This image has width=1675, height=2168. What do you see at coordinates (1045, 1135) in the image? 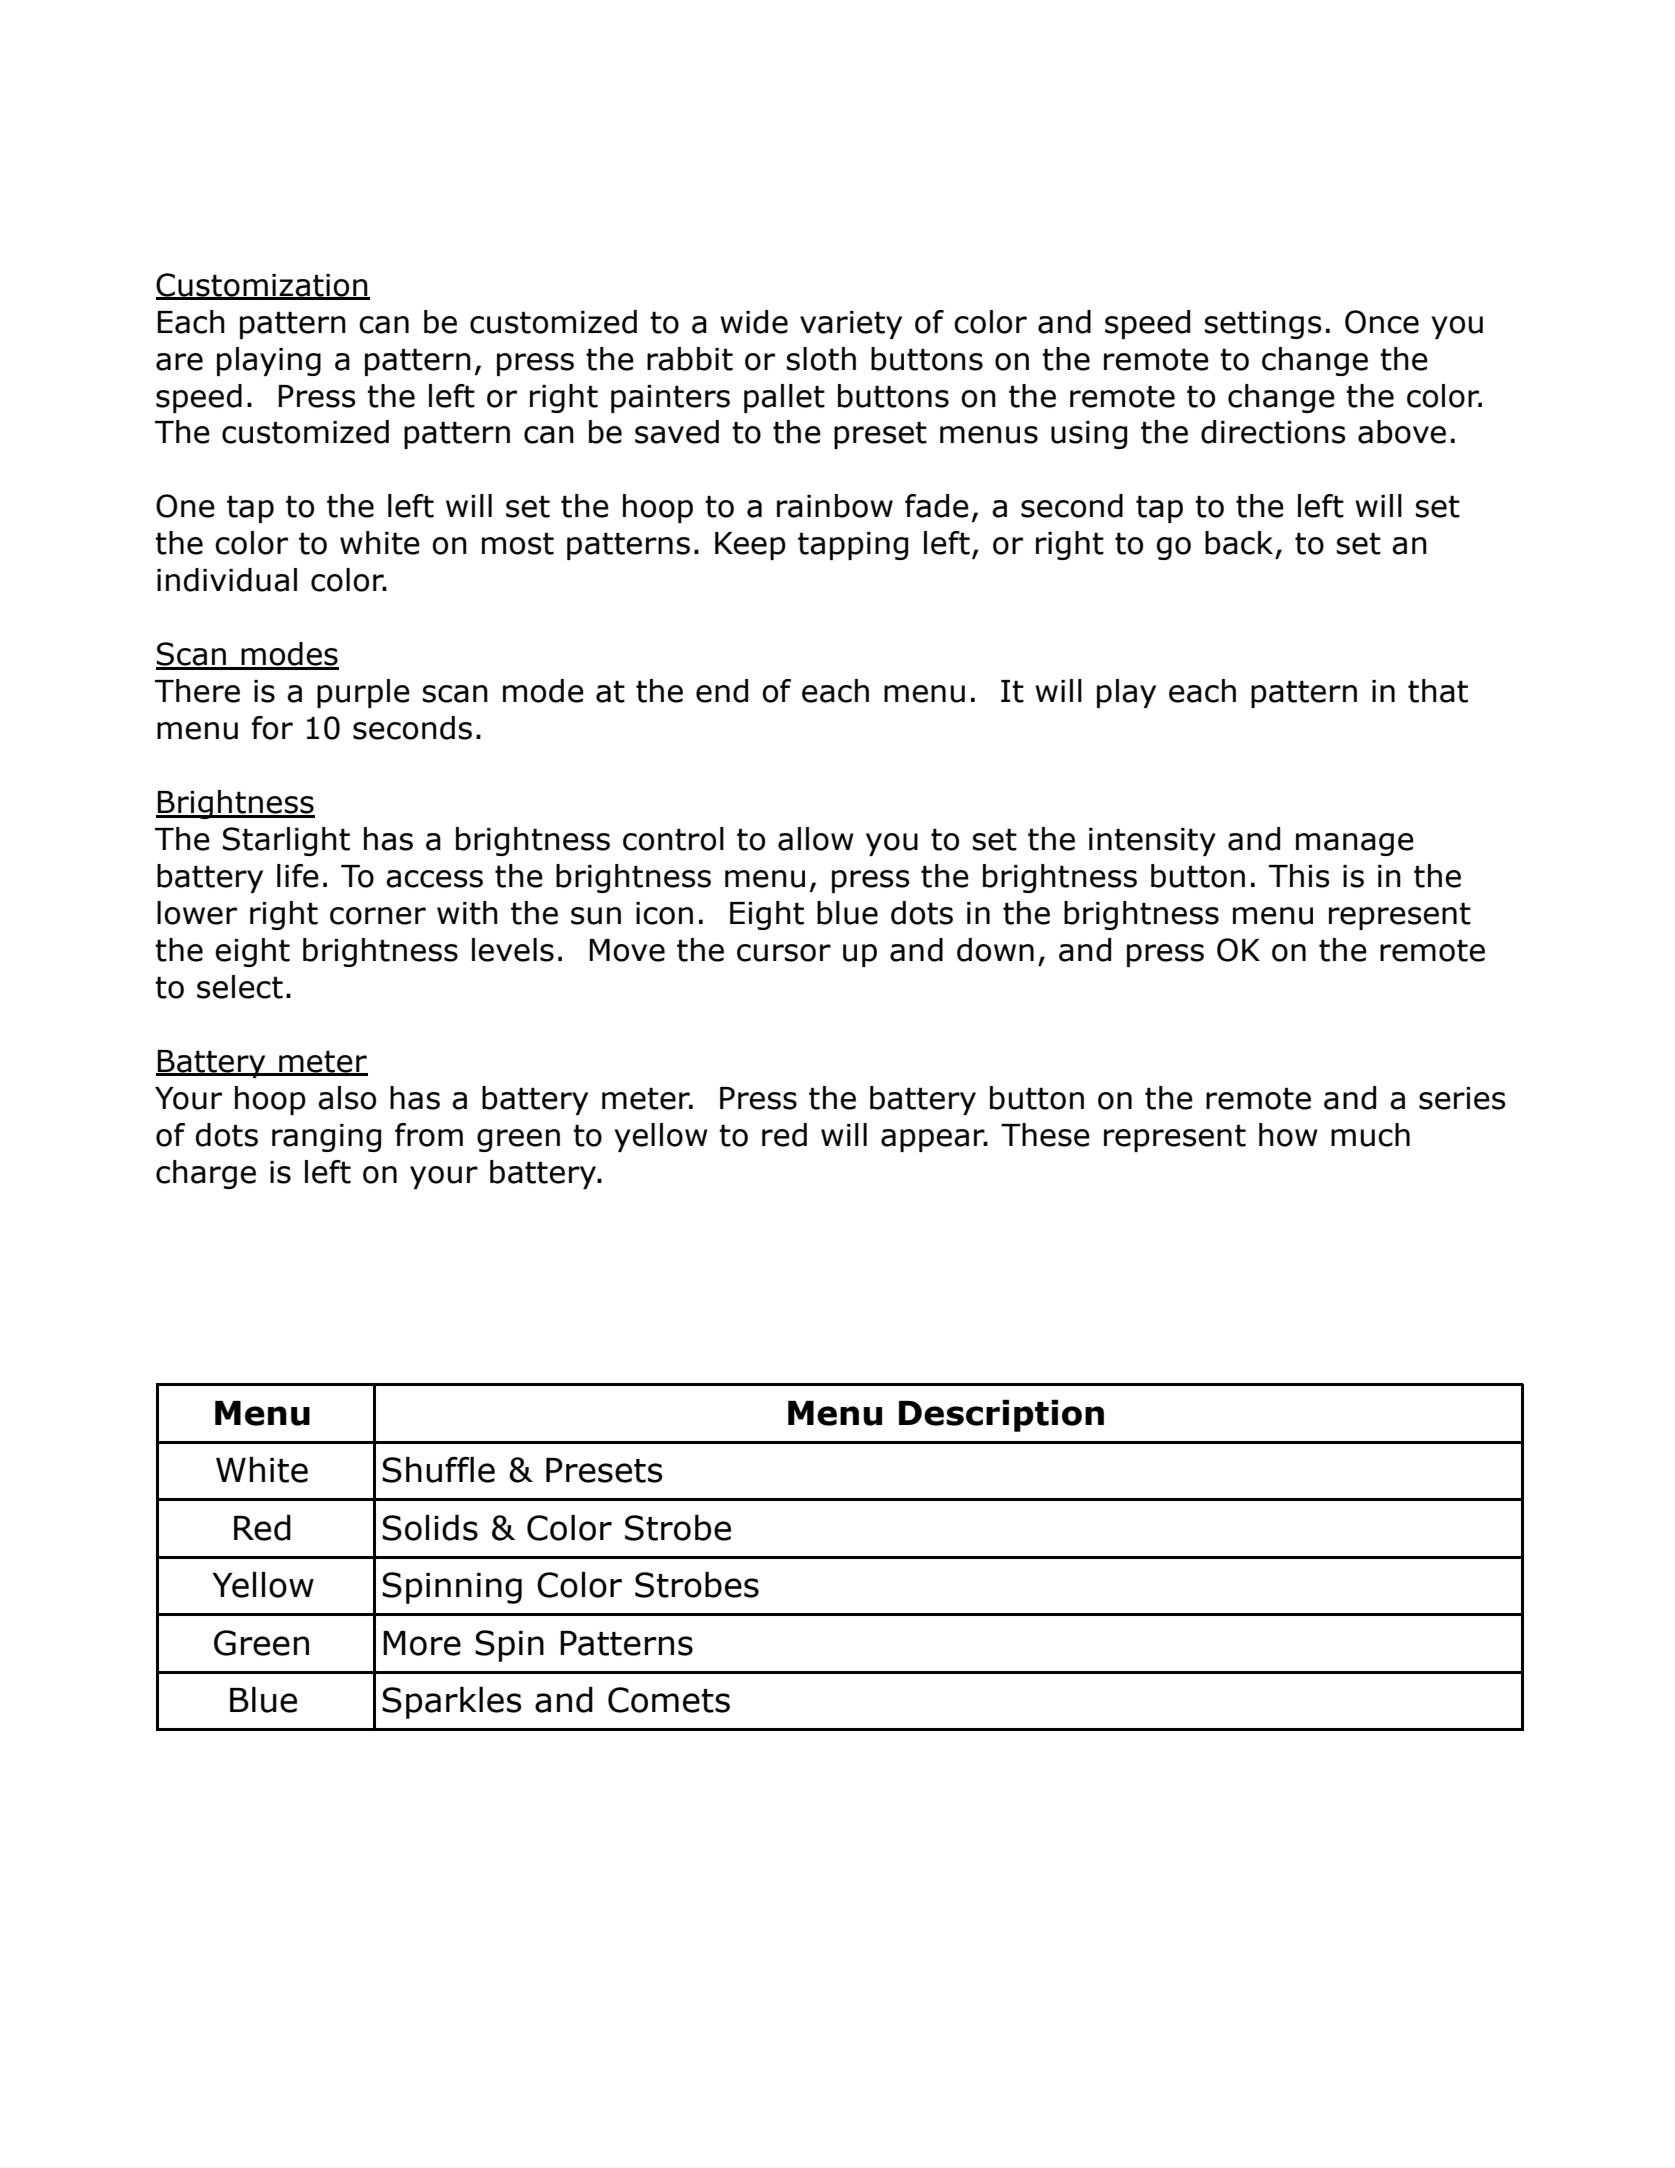
I see `These` at bounding box center [1045, 1135].
